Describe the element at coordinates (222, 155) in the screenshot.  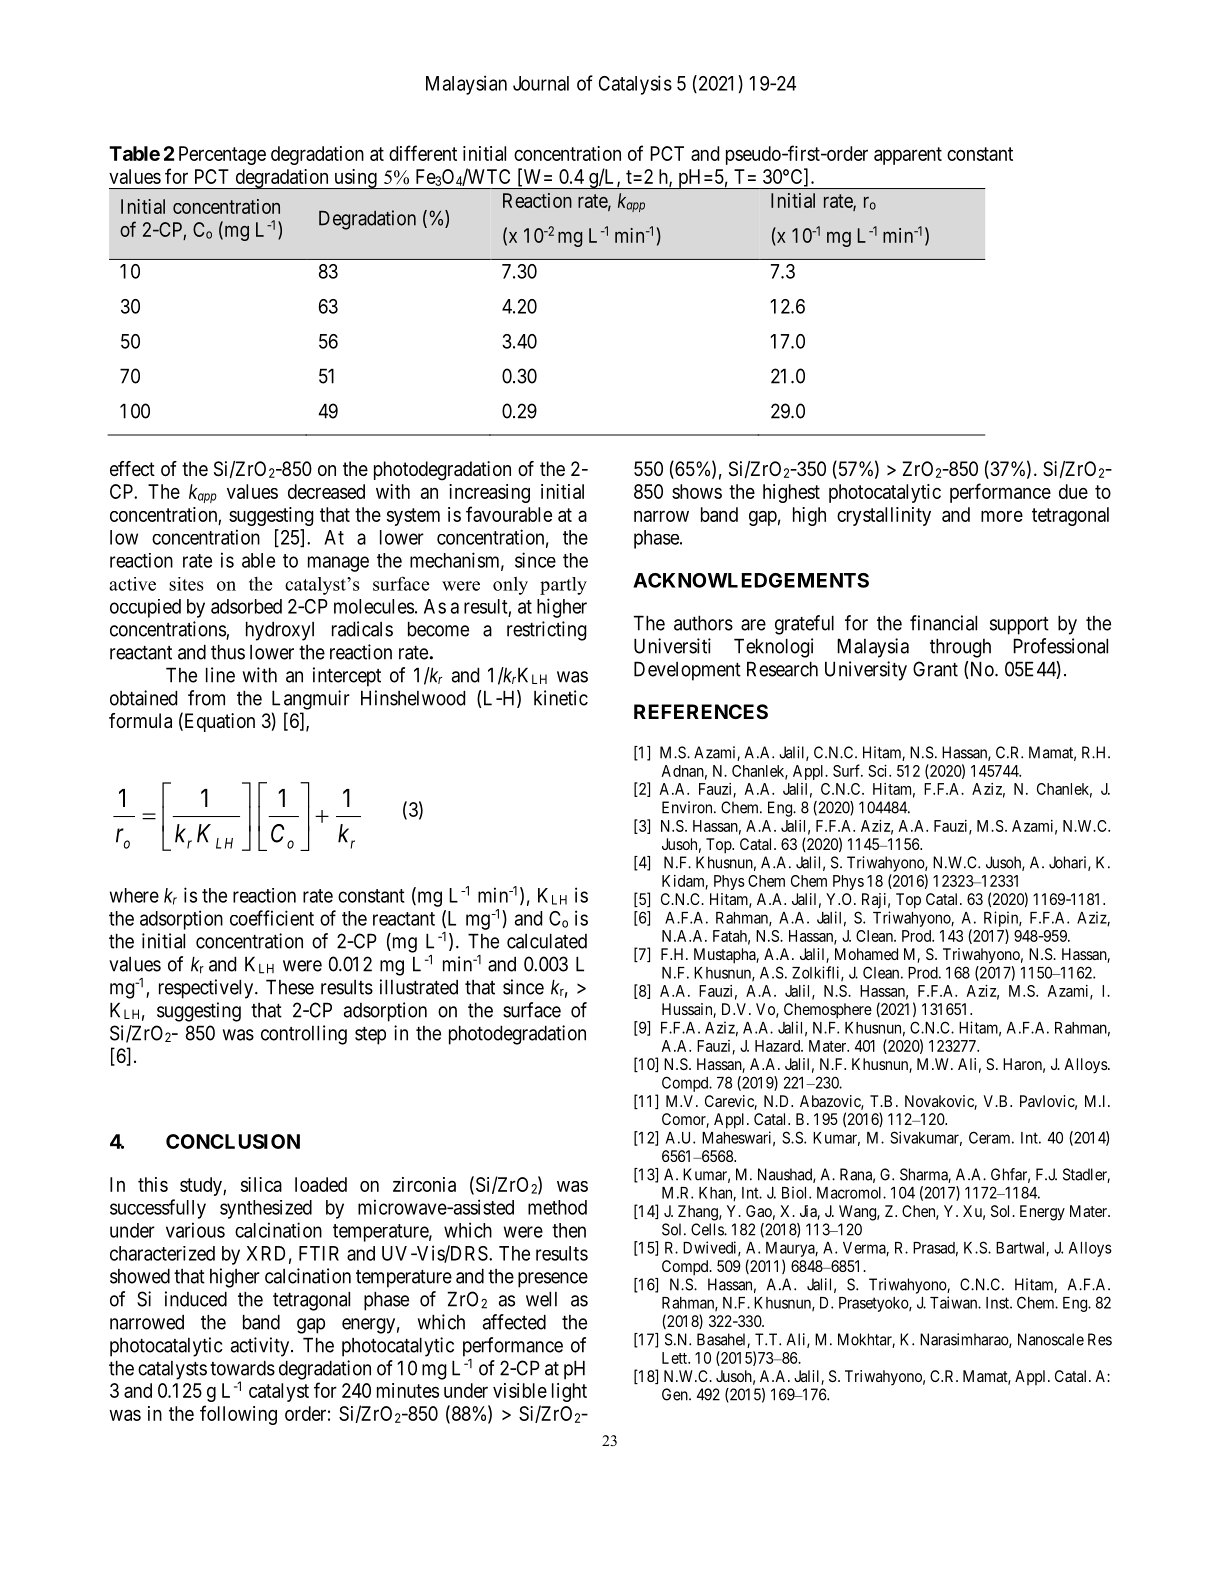
I see `Percentage` at that location.
